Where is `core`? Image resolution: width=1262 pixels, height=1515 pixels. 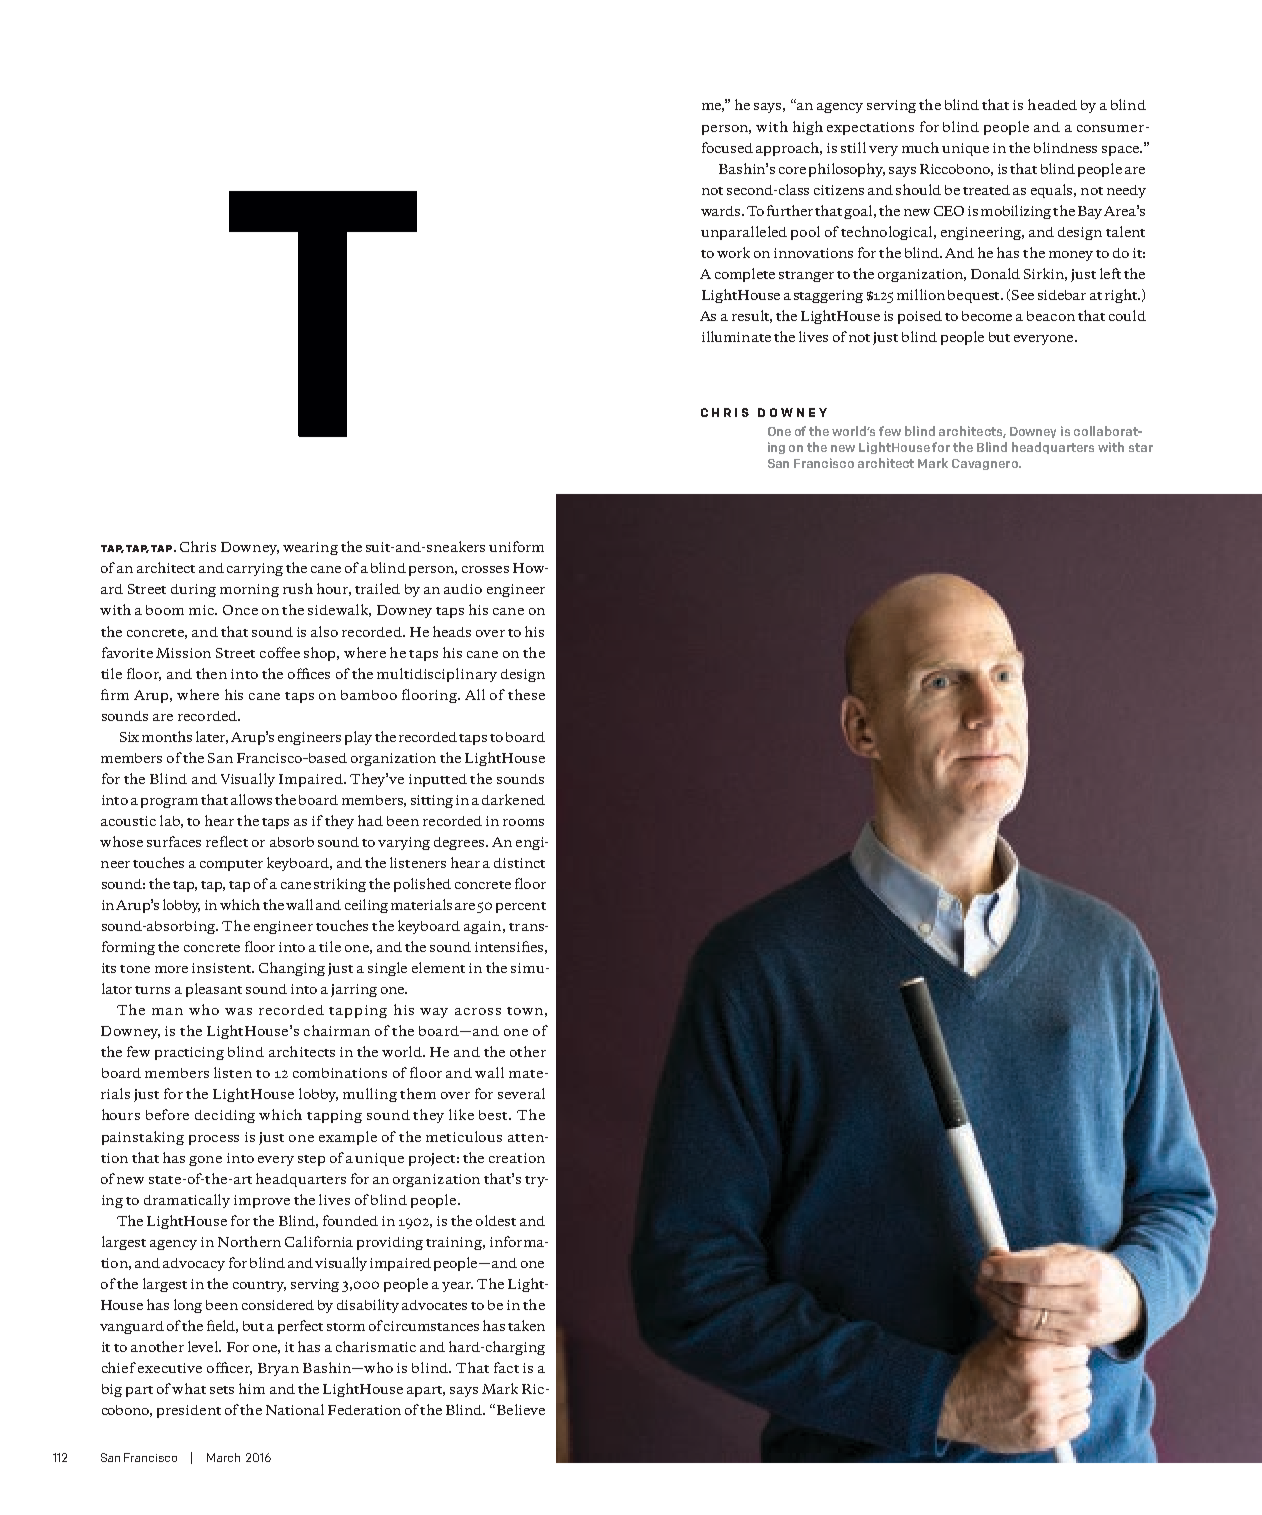
core is located at coordinates (792, 170).
